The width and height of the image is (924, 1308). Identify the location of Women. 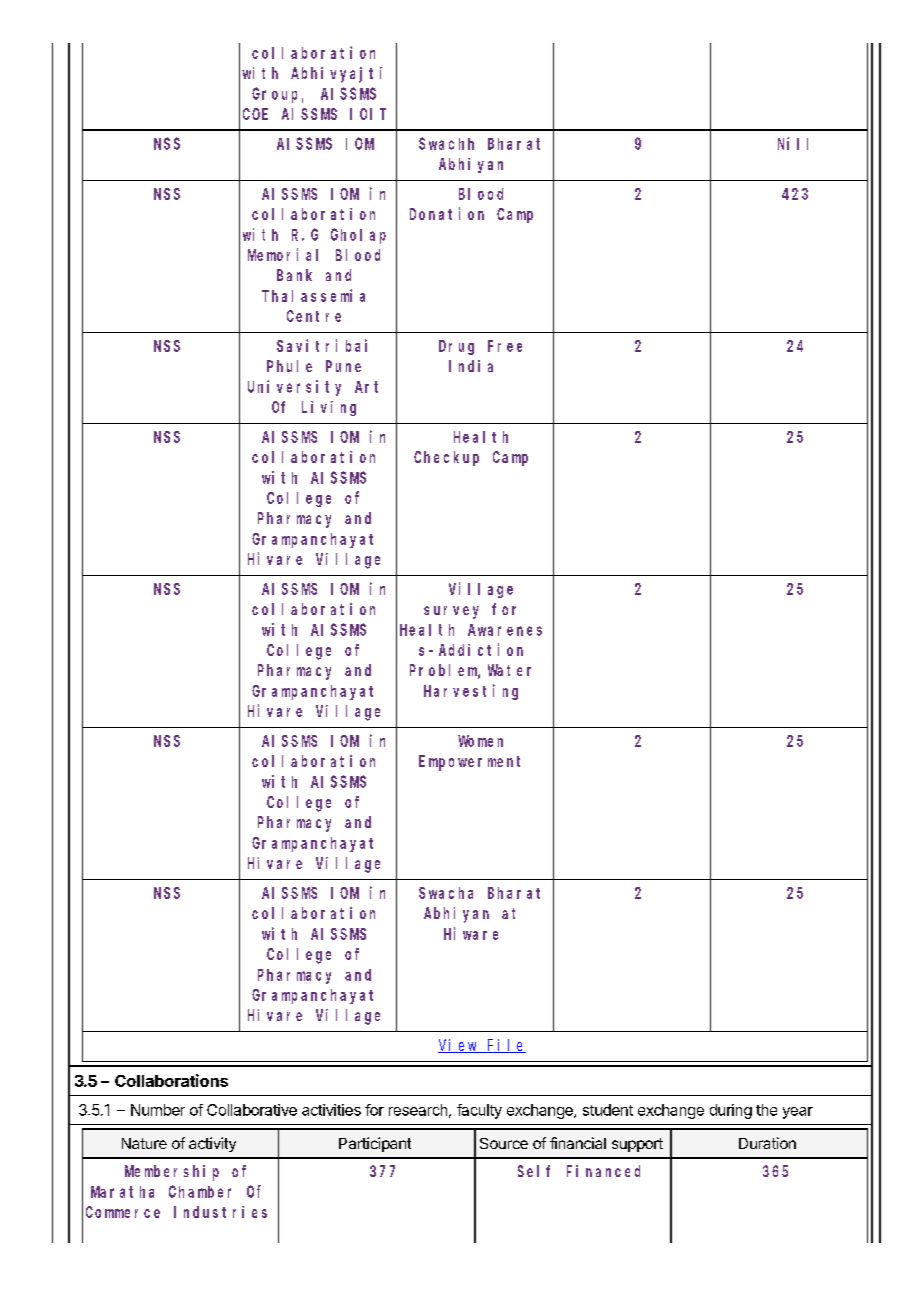
(480, 741).
